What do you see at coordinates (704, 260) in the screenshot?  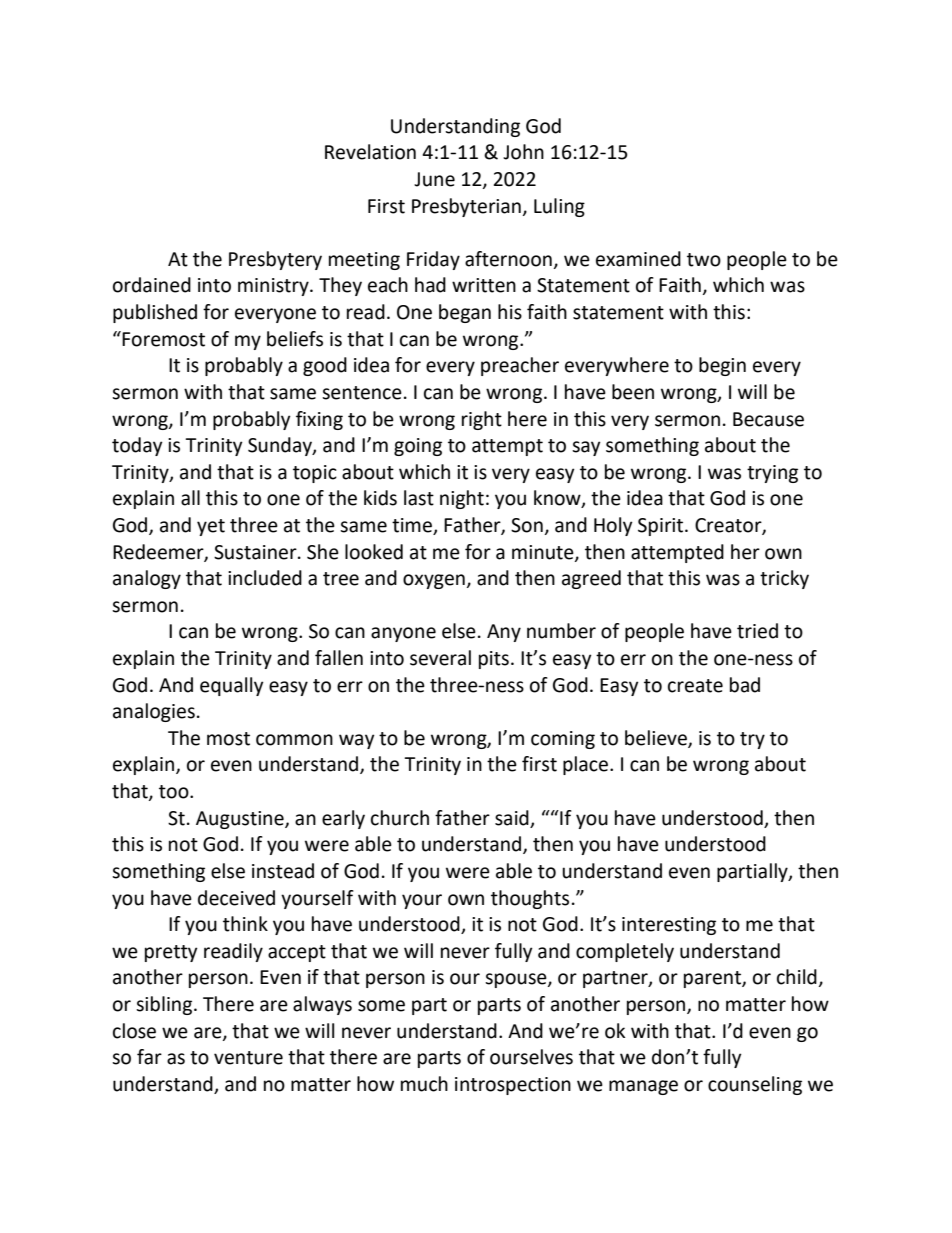 I see `two` at bounding box center [704, 260].
